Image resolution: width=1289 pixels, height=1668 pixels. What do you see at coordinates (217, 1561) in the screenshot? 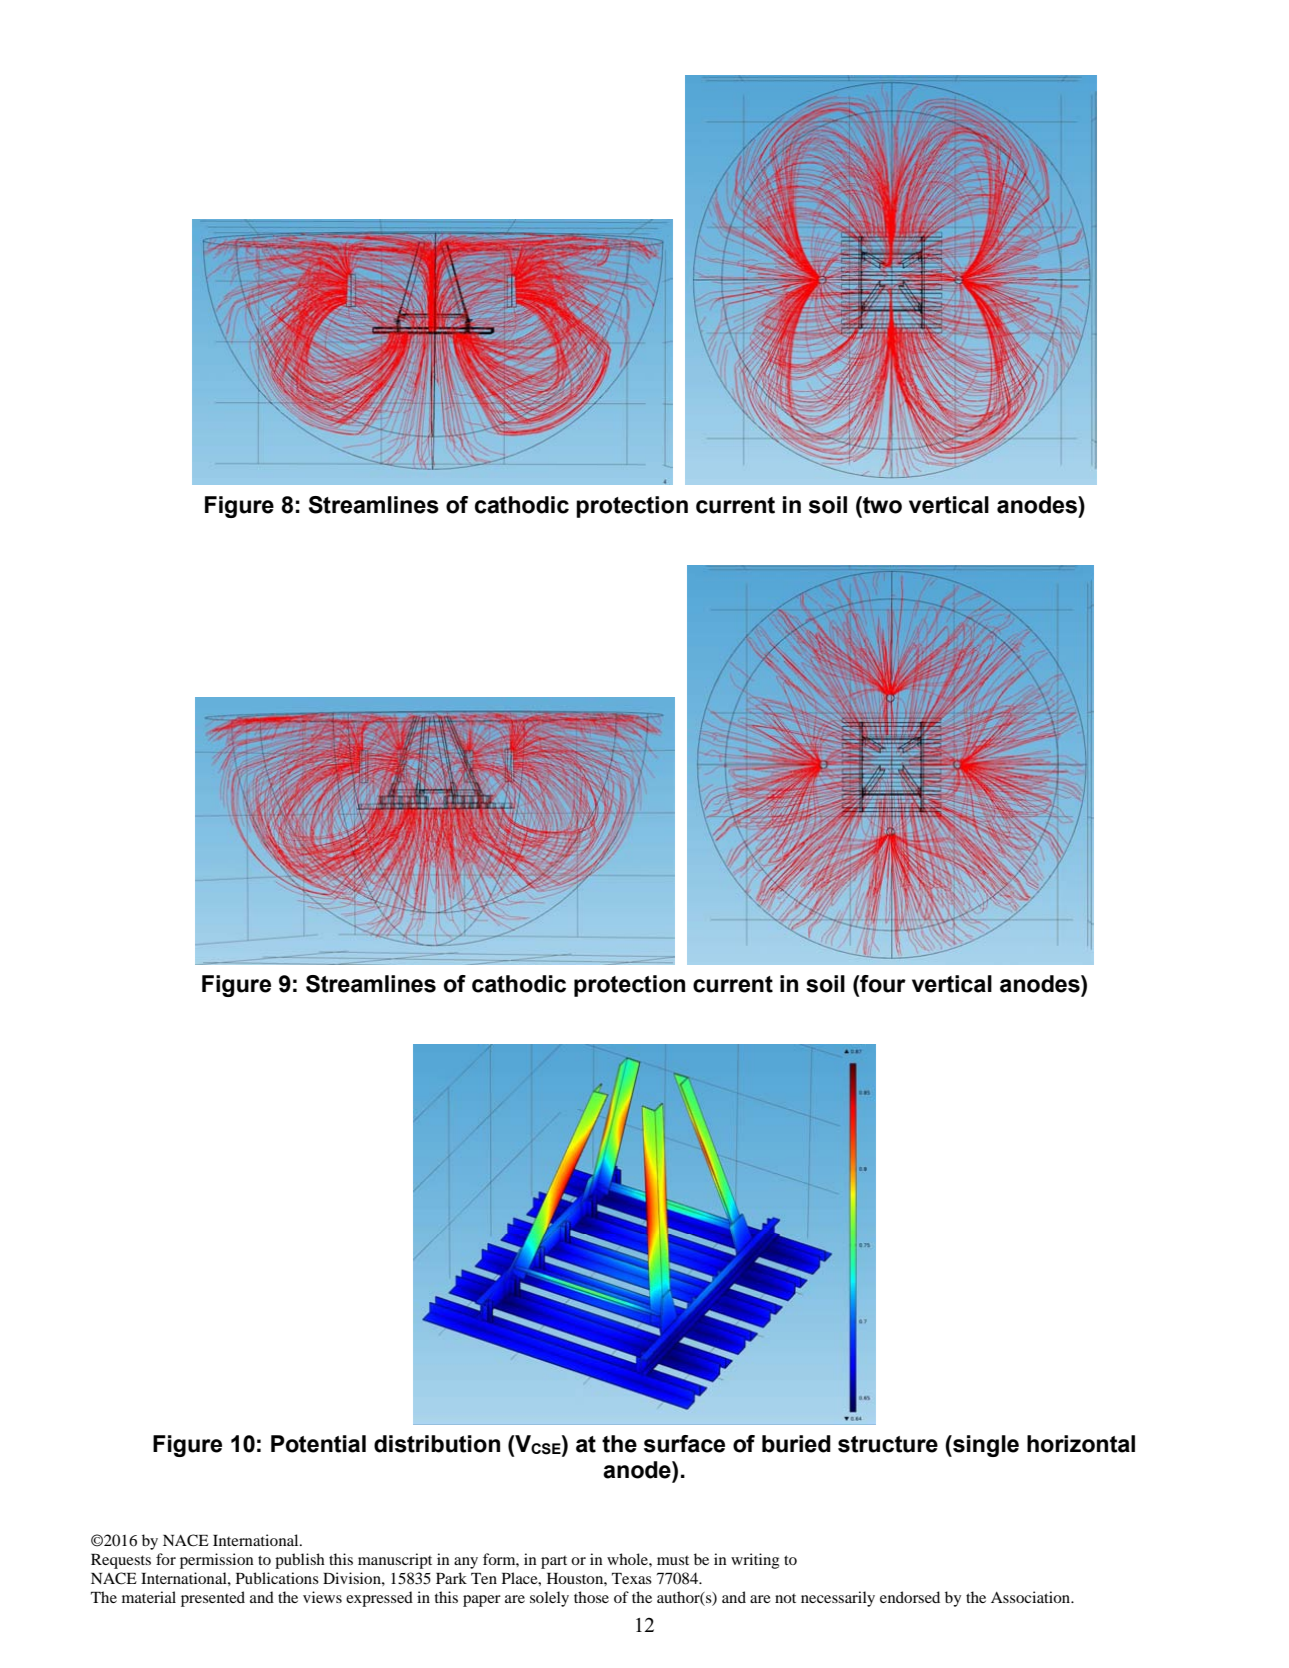
I see `permission` at bounding box center [217, 1561].
